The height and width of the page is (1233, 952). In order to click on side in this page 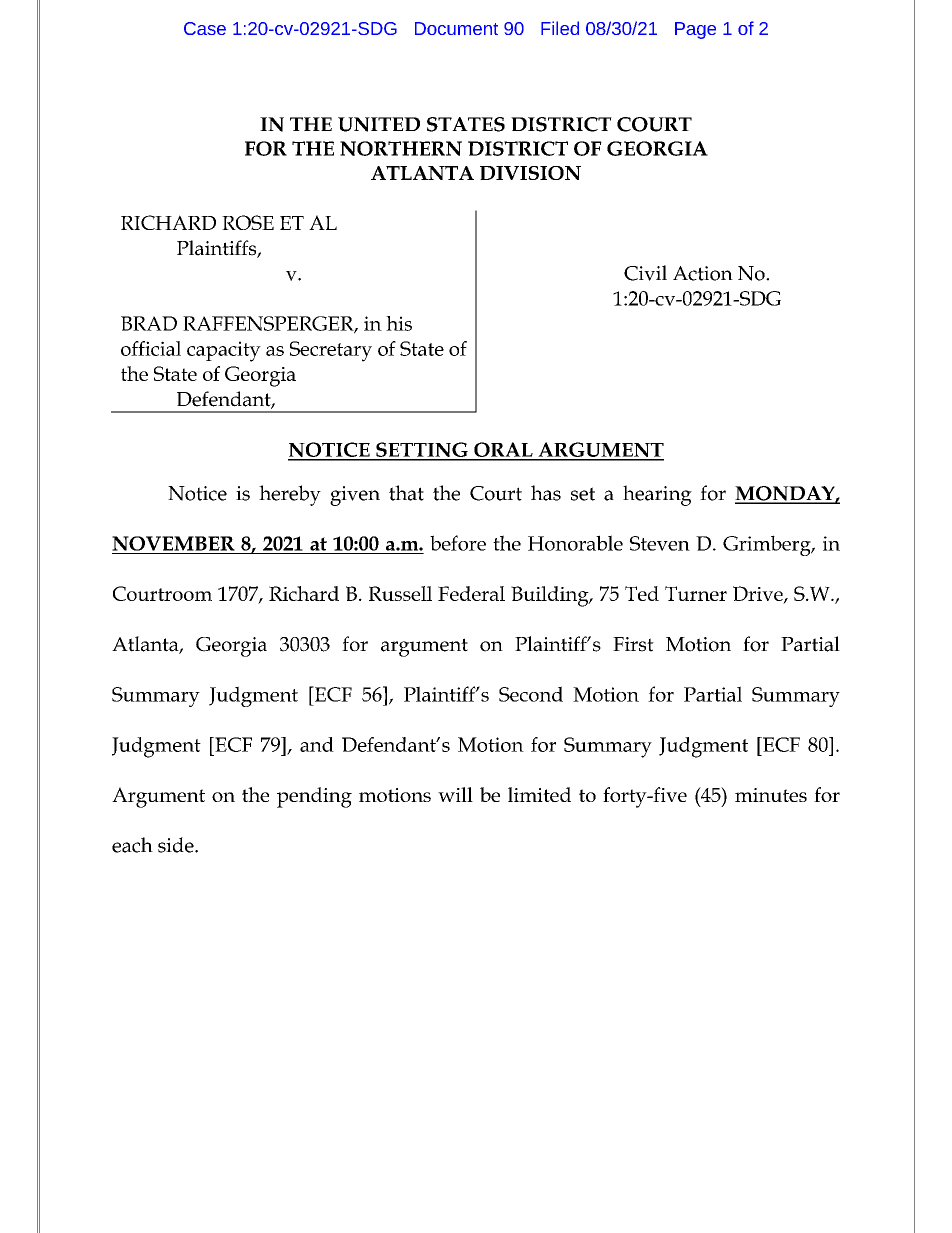, I will do `click(177, 845)`.
